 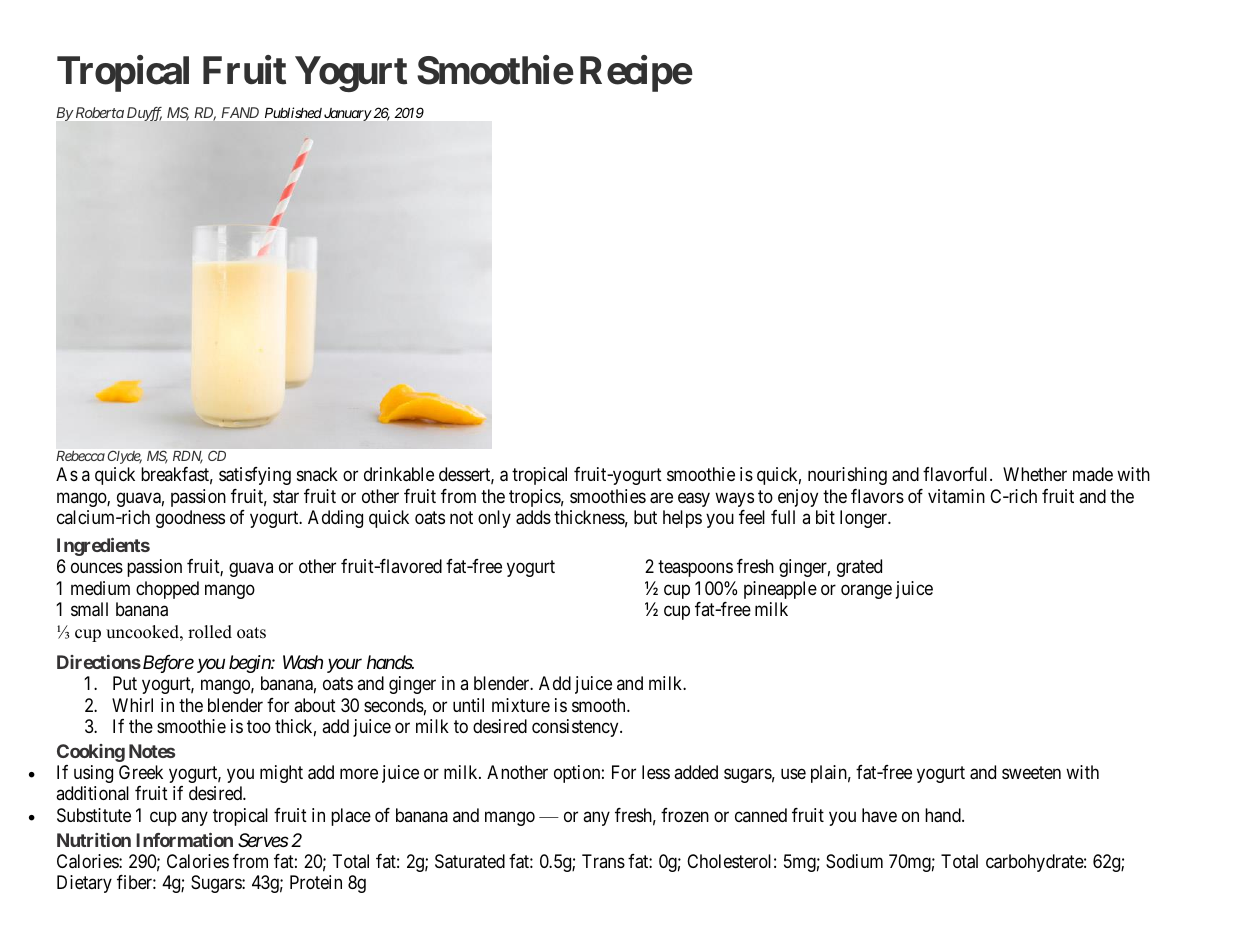 I want to click on drinkable, so click(x=399, y=474).
